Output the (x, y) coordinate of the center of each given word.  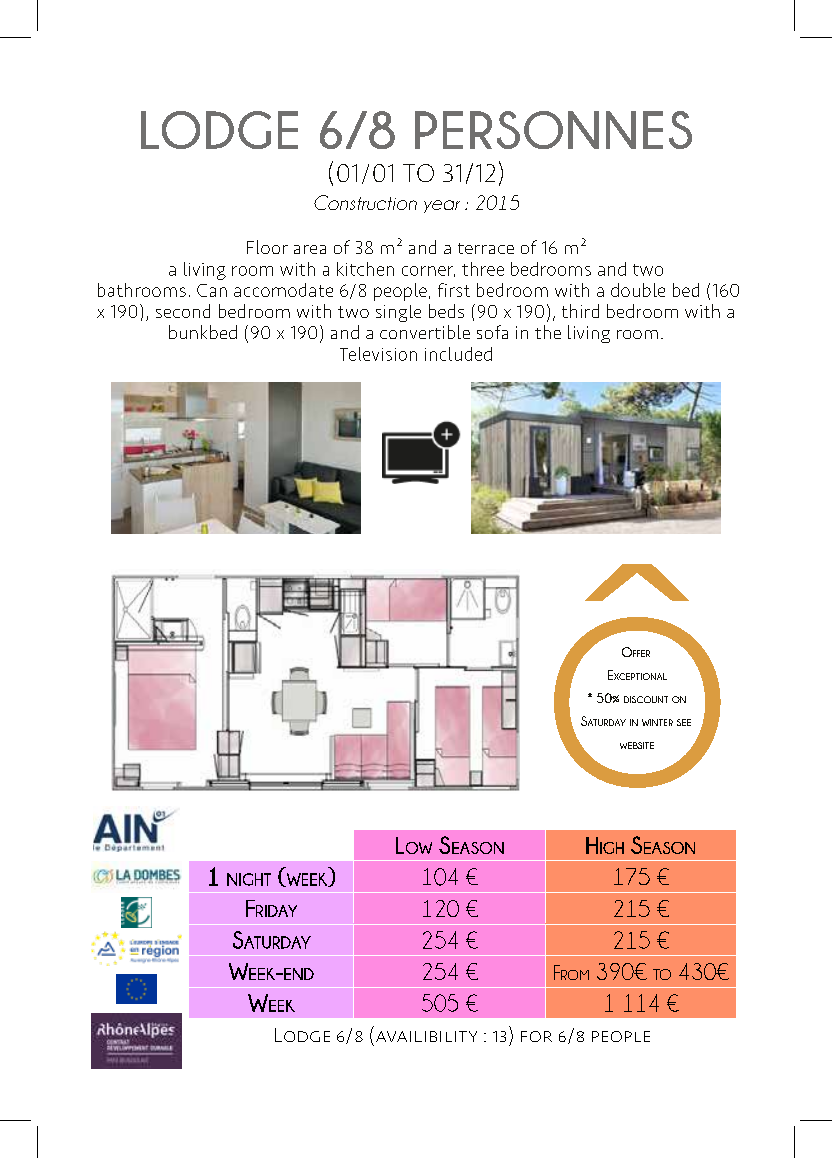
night (249, 879)
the (548, 332)
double (638, 290)
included (458, 354)
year (442, 206)
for (536, 1036)
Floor (267, 247)
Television (378, 354)
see (684, 722)
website (637, 745)
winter (657, 722)
